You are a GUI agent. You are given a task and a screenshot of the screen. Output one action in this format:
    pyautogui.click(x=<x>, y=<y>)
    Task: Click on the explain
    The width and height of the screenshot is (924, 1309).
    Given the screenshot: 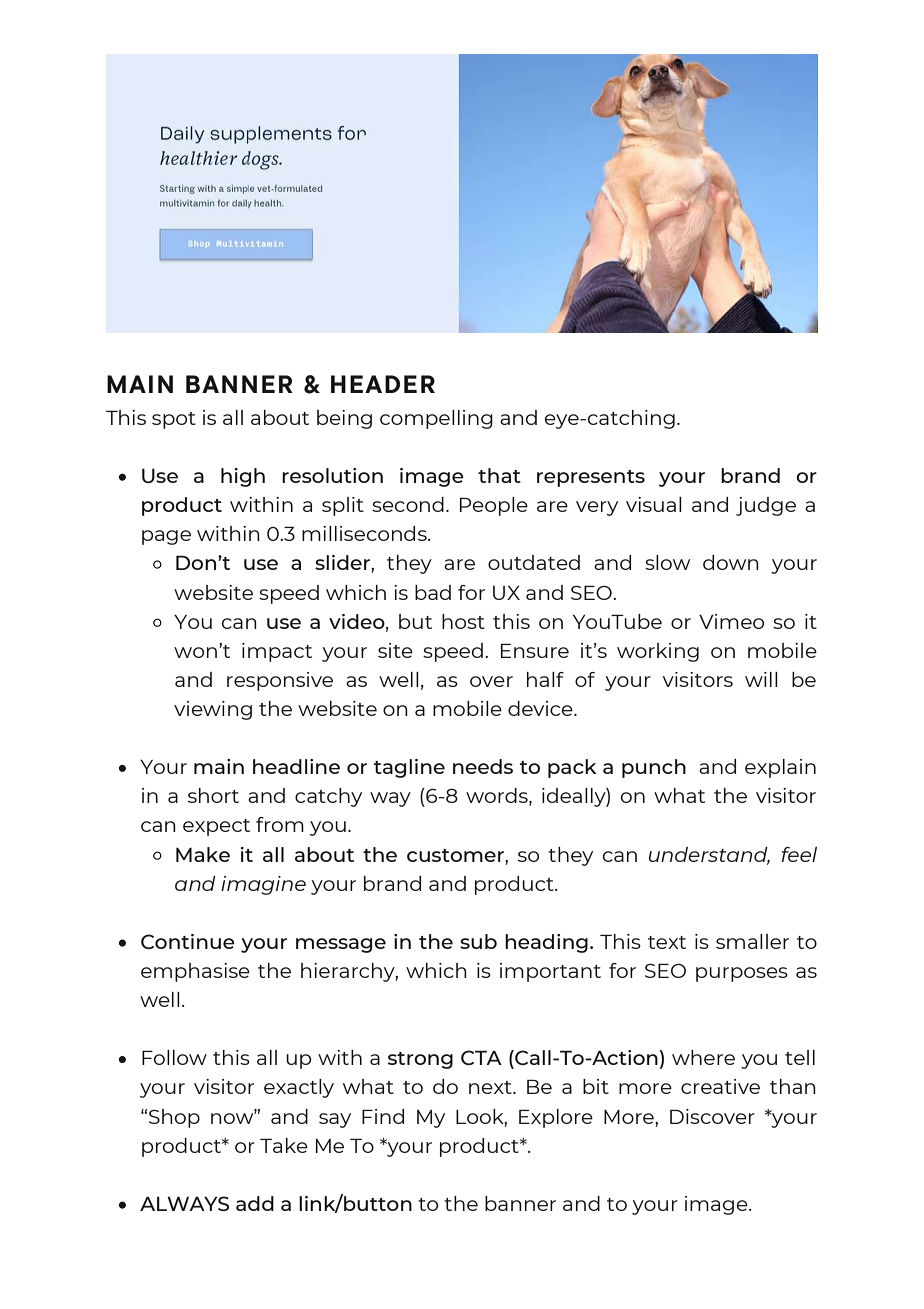 What is the action you would take?
    pyautogui.click(x=780, y=768)
